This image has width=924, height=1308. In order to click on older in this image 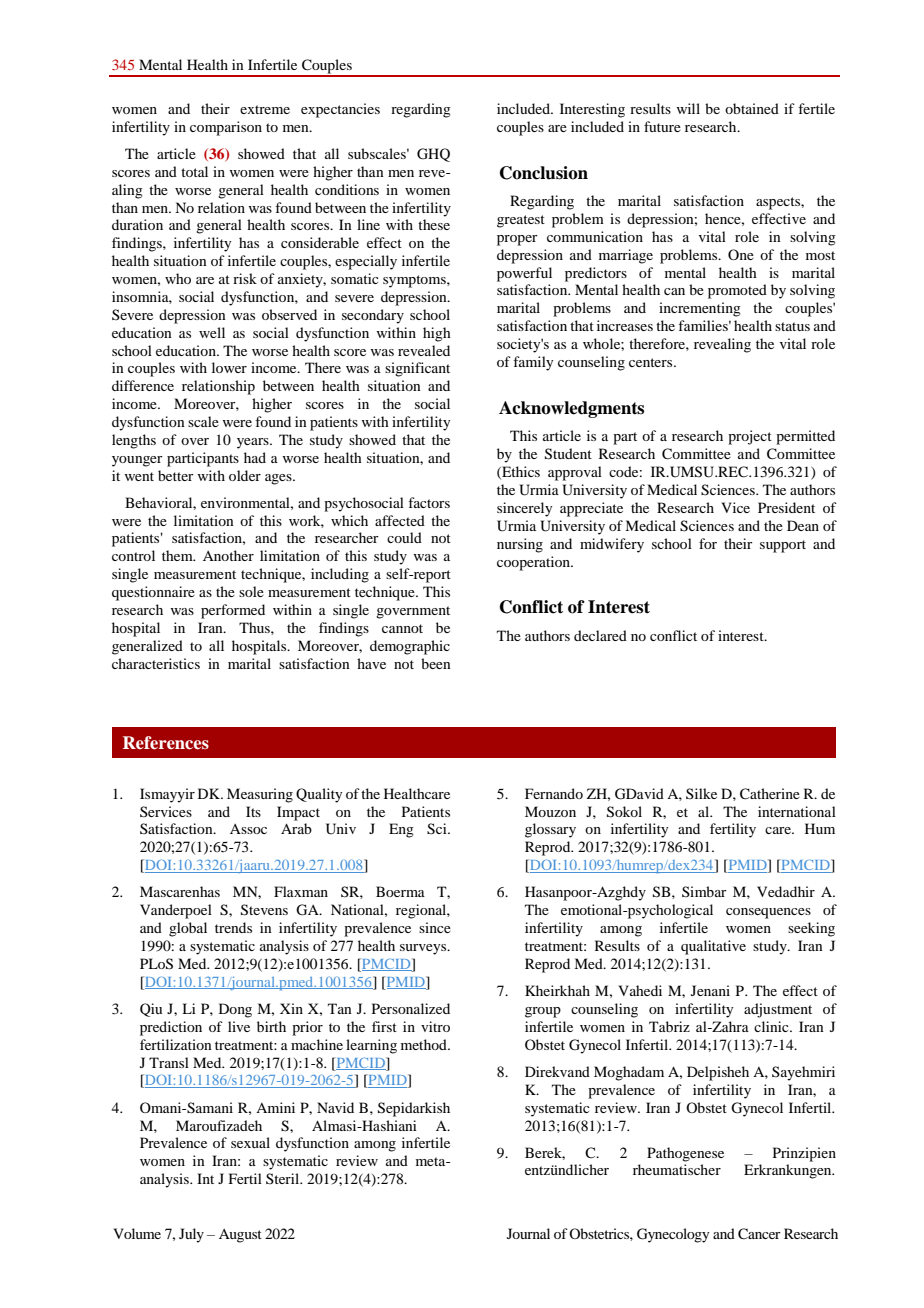, I will do `click(245, 475)`.
